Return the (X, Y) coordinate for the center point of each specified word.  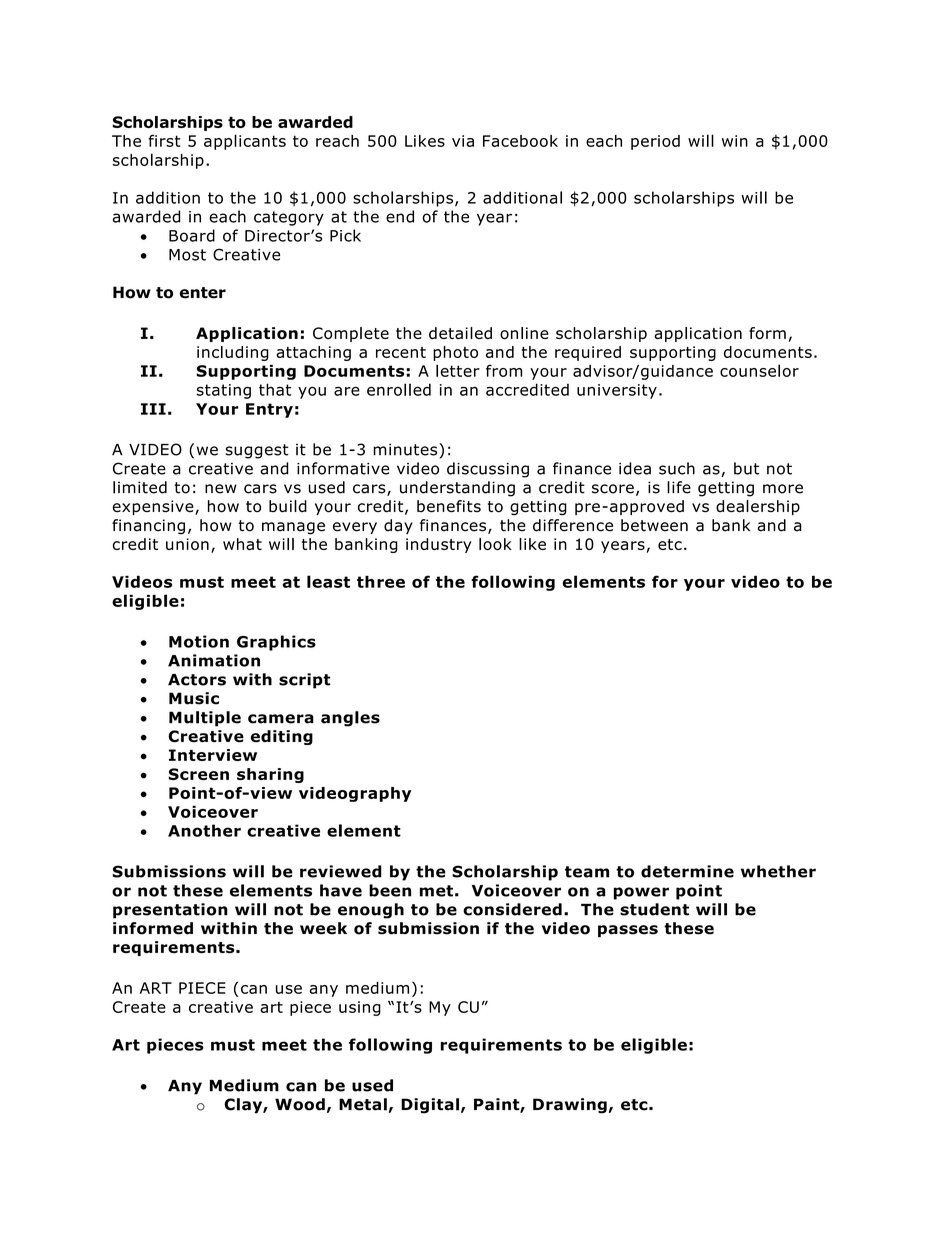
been (390, 890)
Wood (300, 1104)
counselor (759, 370)
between (654, 525)
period (655, 142)
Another (204, 830)
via (463, 141)
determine (687, 871)
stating (224, 391)
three (381, 581)
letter (458, 370)
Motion (199, 641)
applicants (245, 142)
